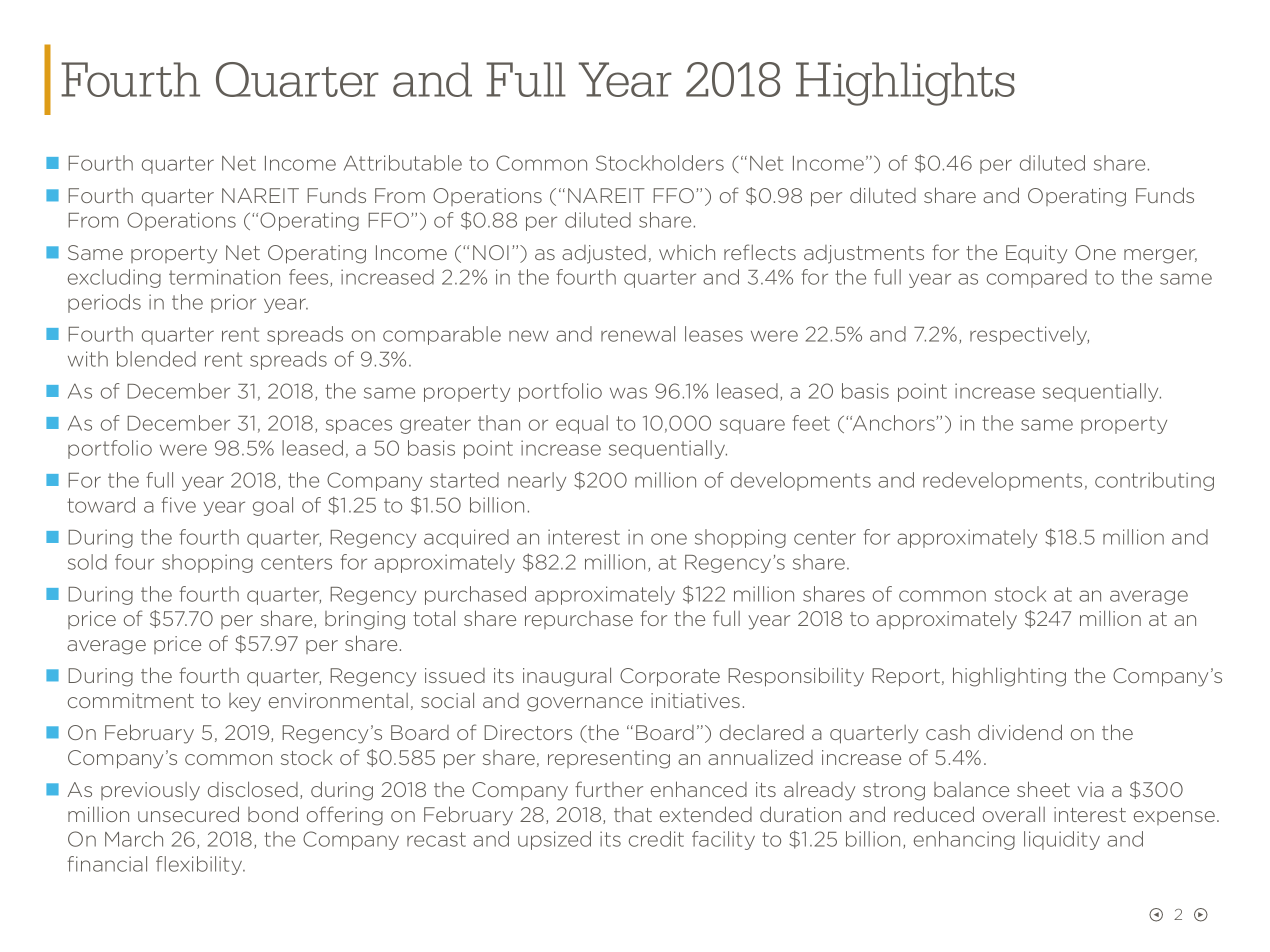 Image resolution: width=1270 pixels, height=952 pixels. What do you see at coordinates (156, 359) in the page?
I see `blended` at bounding box center [156, 359].
